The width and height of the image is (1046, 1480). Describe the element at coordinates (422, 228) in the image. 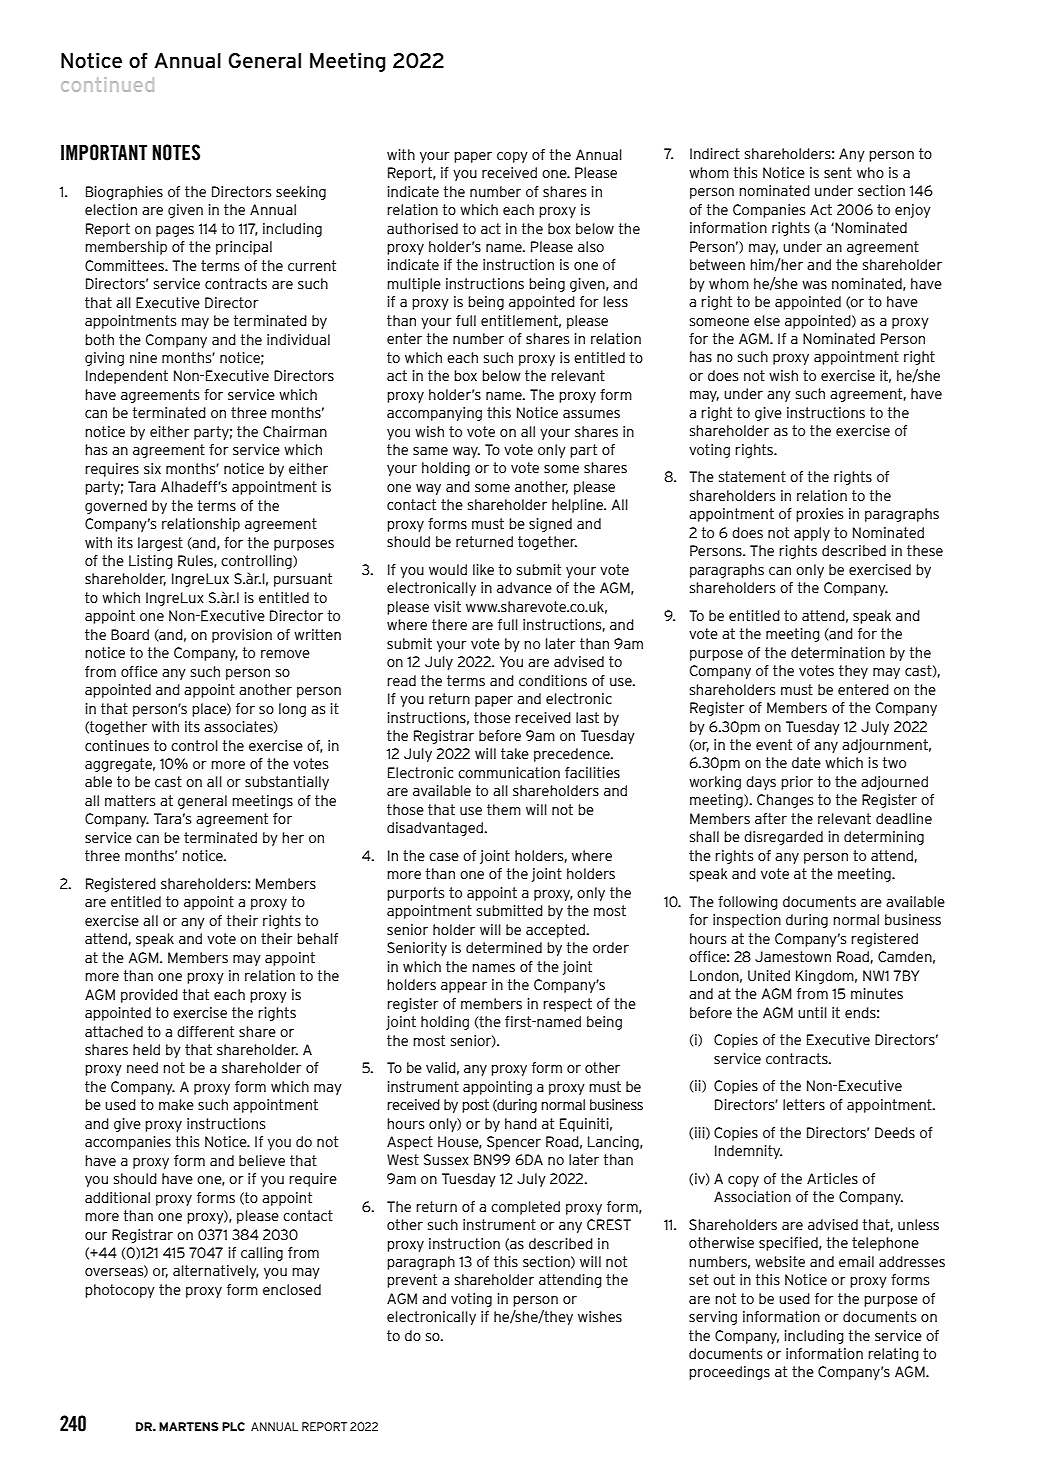

I see `authorised` at that location.
